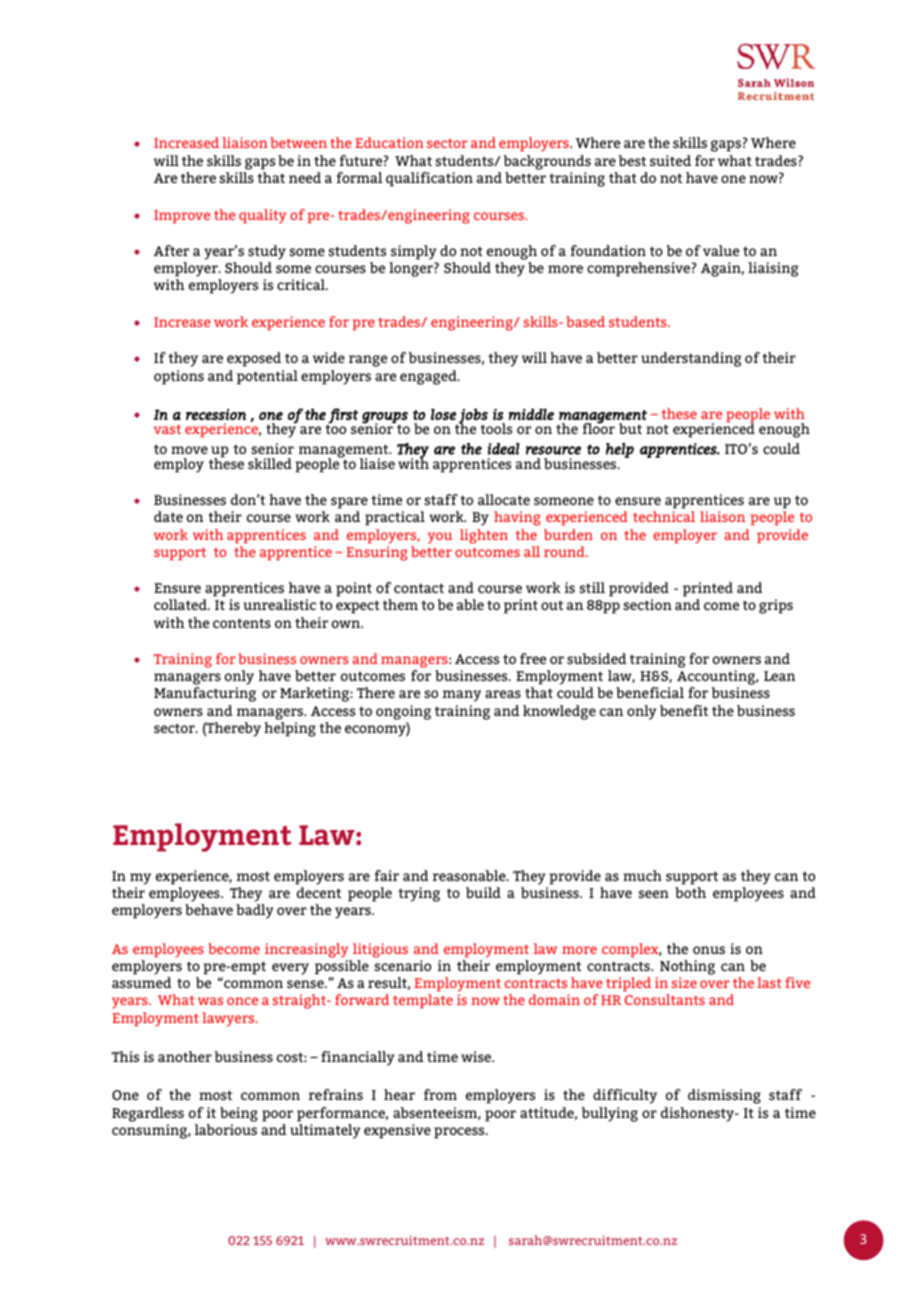  Describe the element at coordinates (670, 160) in the screenshot. I see `suited` at that location.
